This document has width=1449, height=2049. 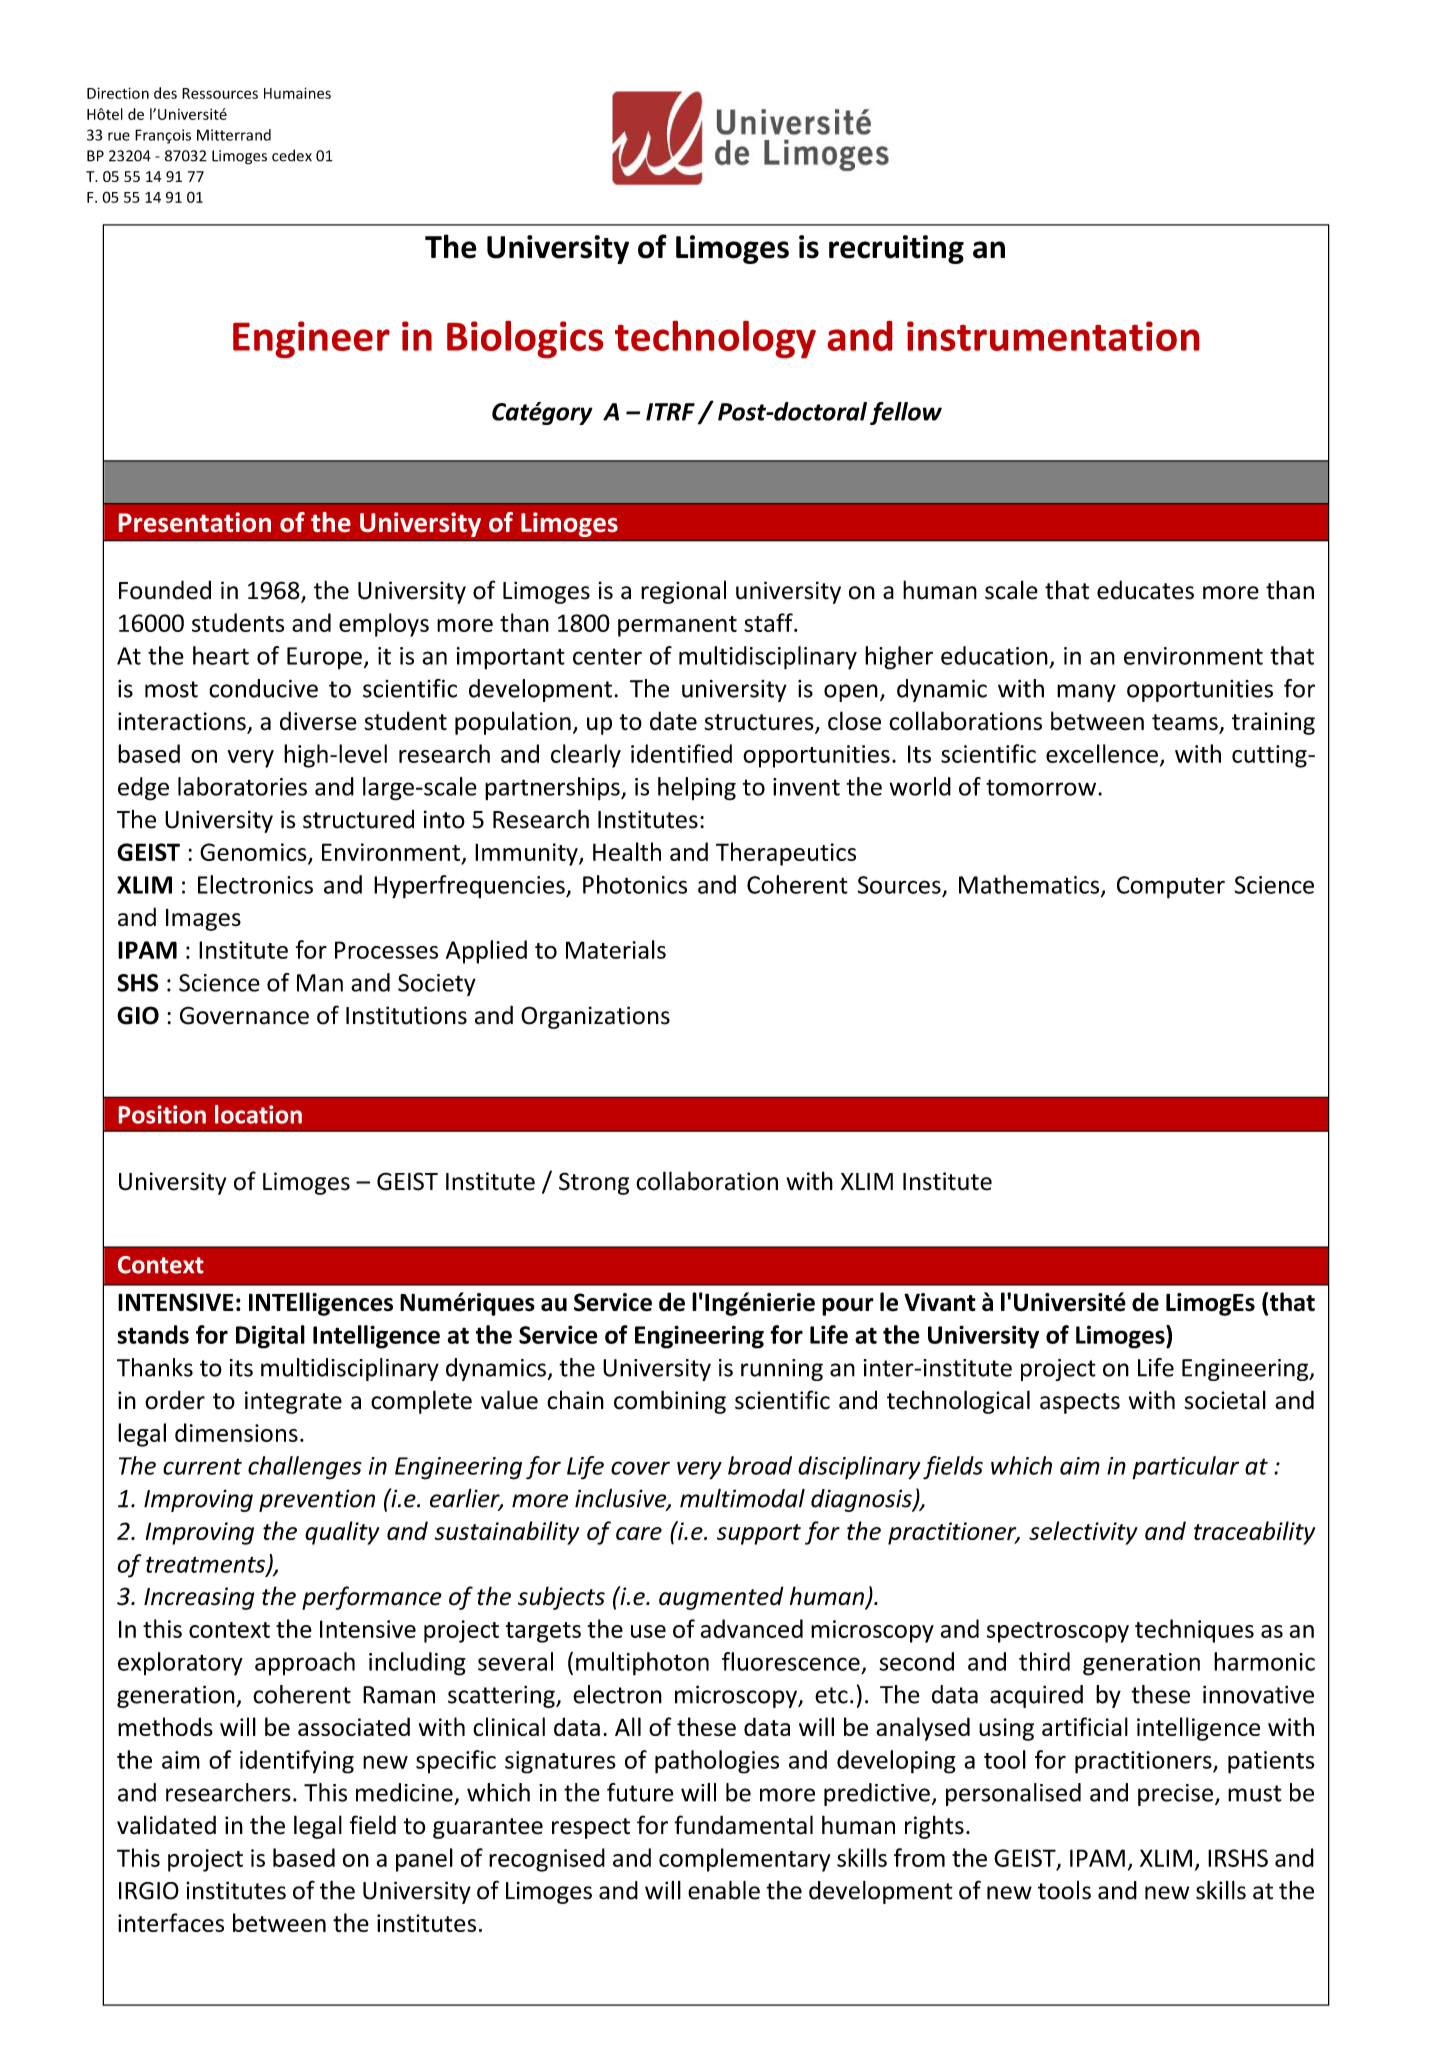 What do you see at coordinates (681, 753) in the document?
I see `identified` at bounding box center [681, 753].
